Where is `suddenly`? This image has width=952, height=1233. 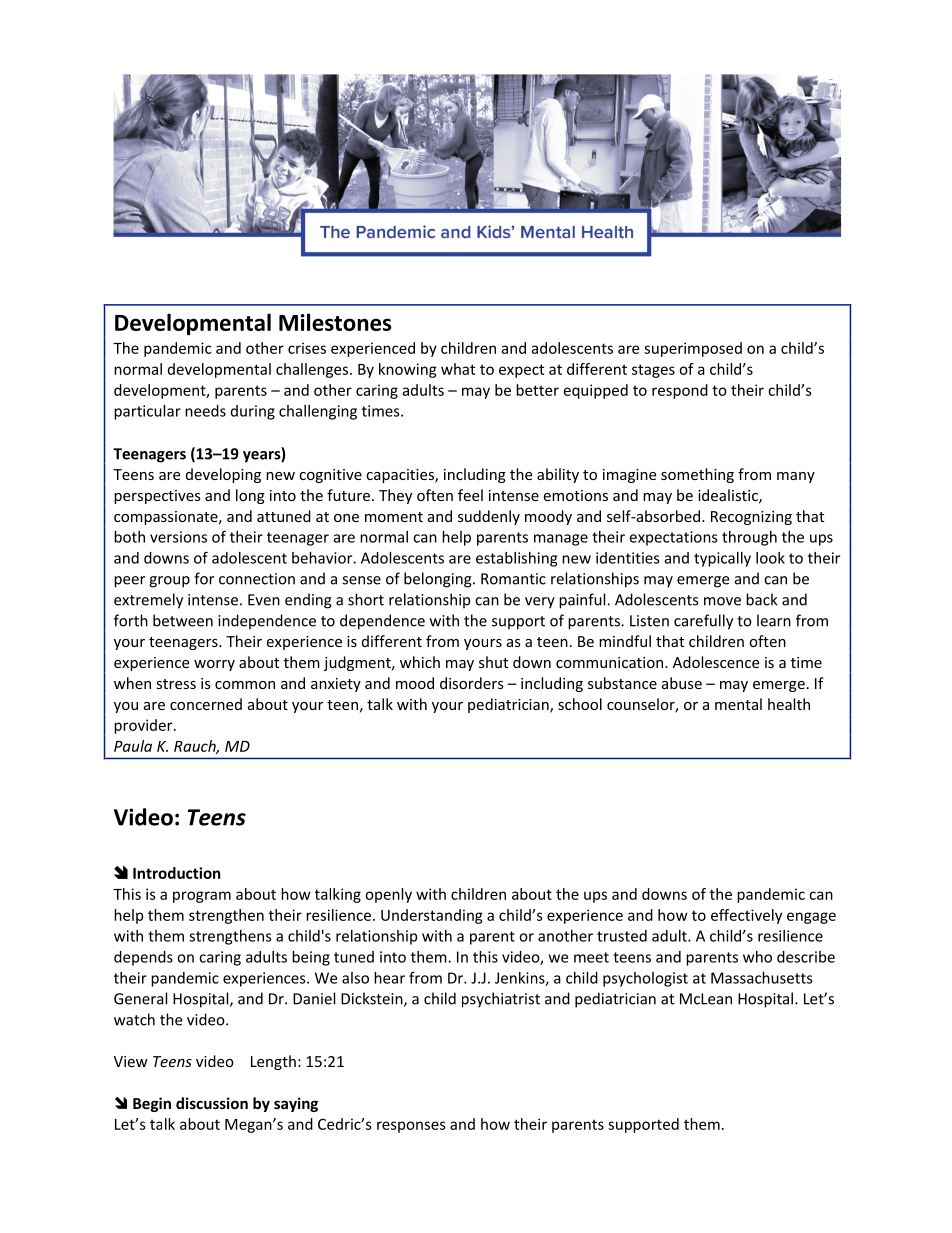
suddenly is located at coordinates (489, 517).
